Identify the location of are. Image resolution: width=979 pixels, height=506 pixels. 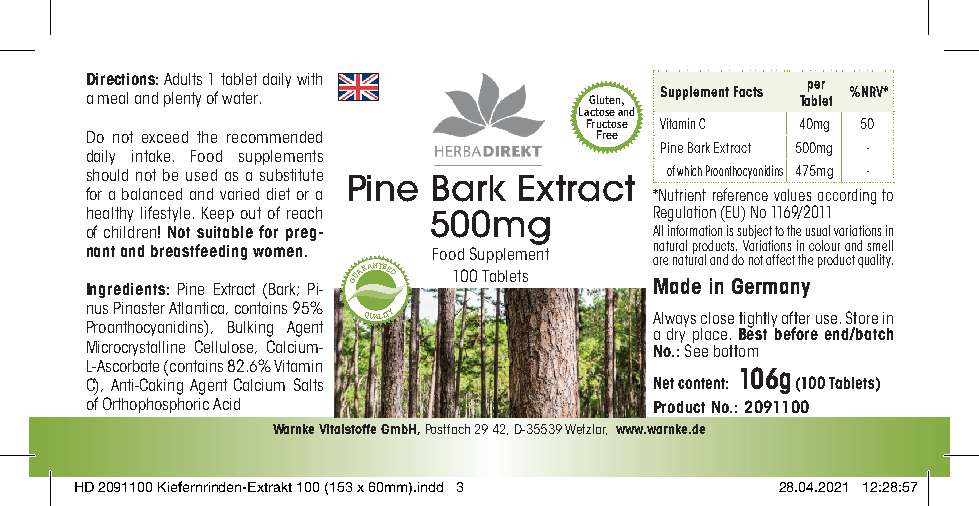
(660, 261).
